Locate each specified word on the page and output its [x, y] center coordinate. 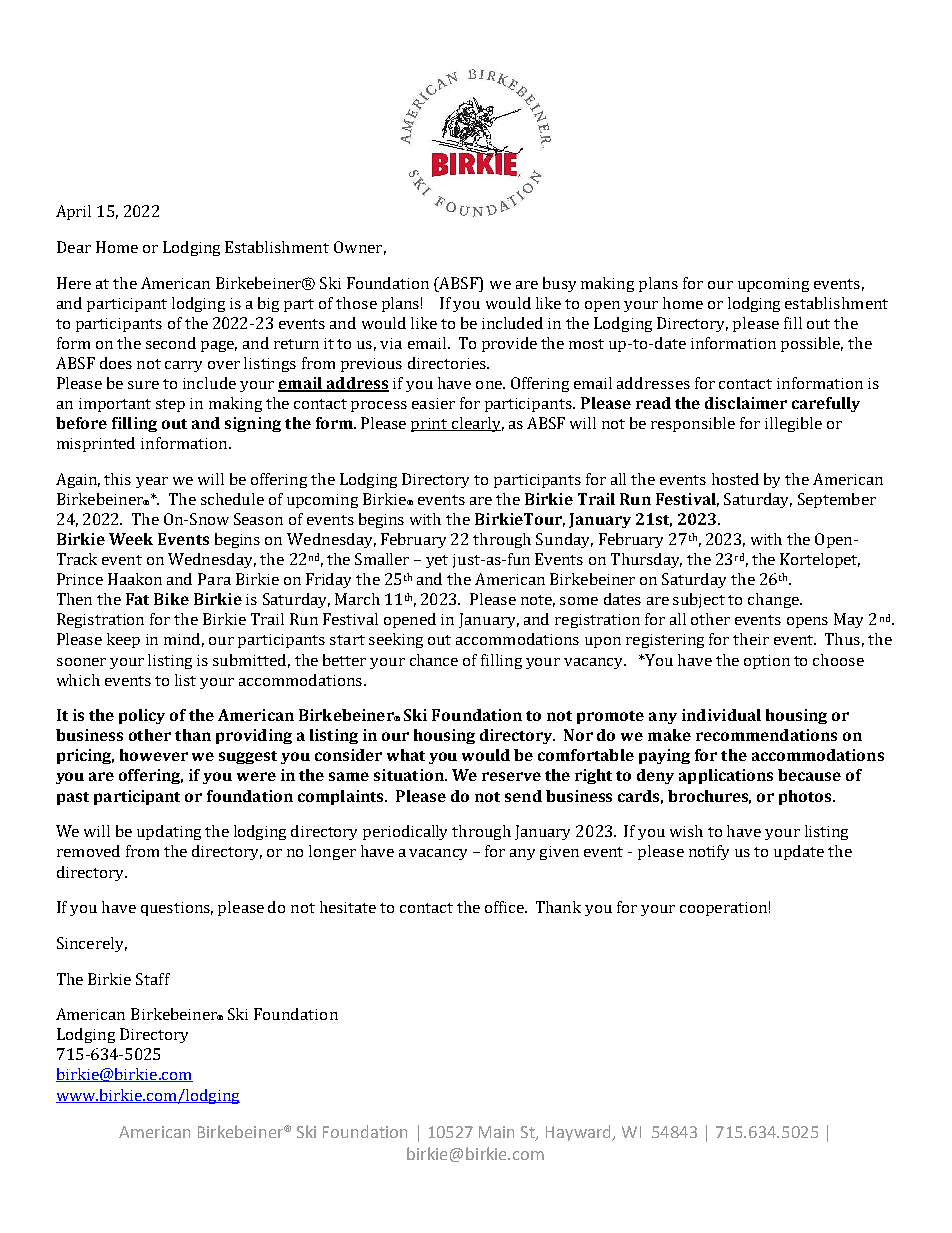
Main [496, 1132]
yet [437, 561]
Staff [153, 979]
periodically [405, 832]
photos [806, 797]
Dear [74, 247]
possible [812, 344]
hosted [735, 479]
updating [169, 832]
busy [559, 284]
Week [131, 539]
